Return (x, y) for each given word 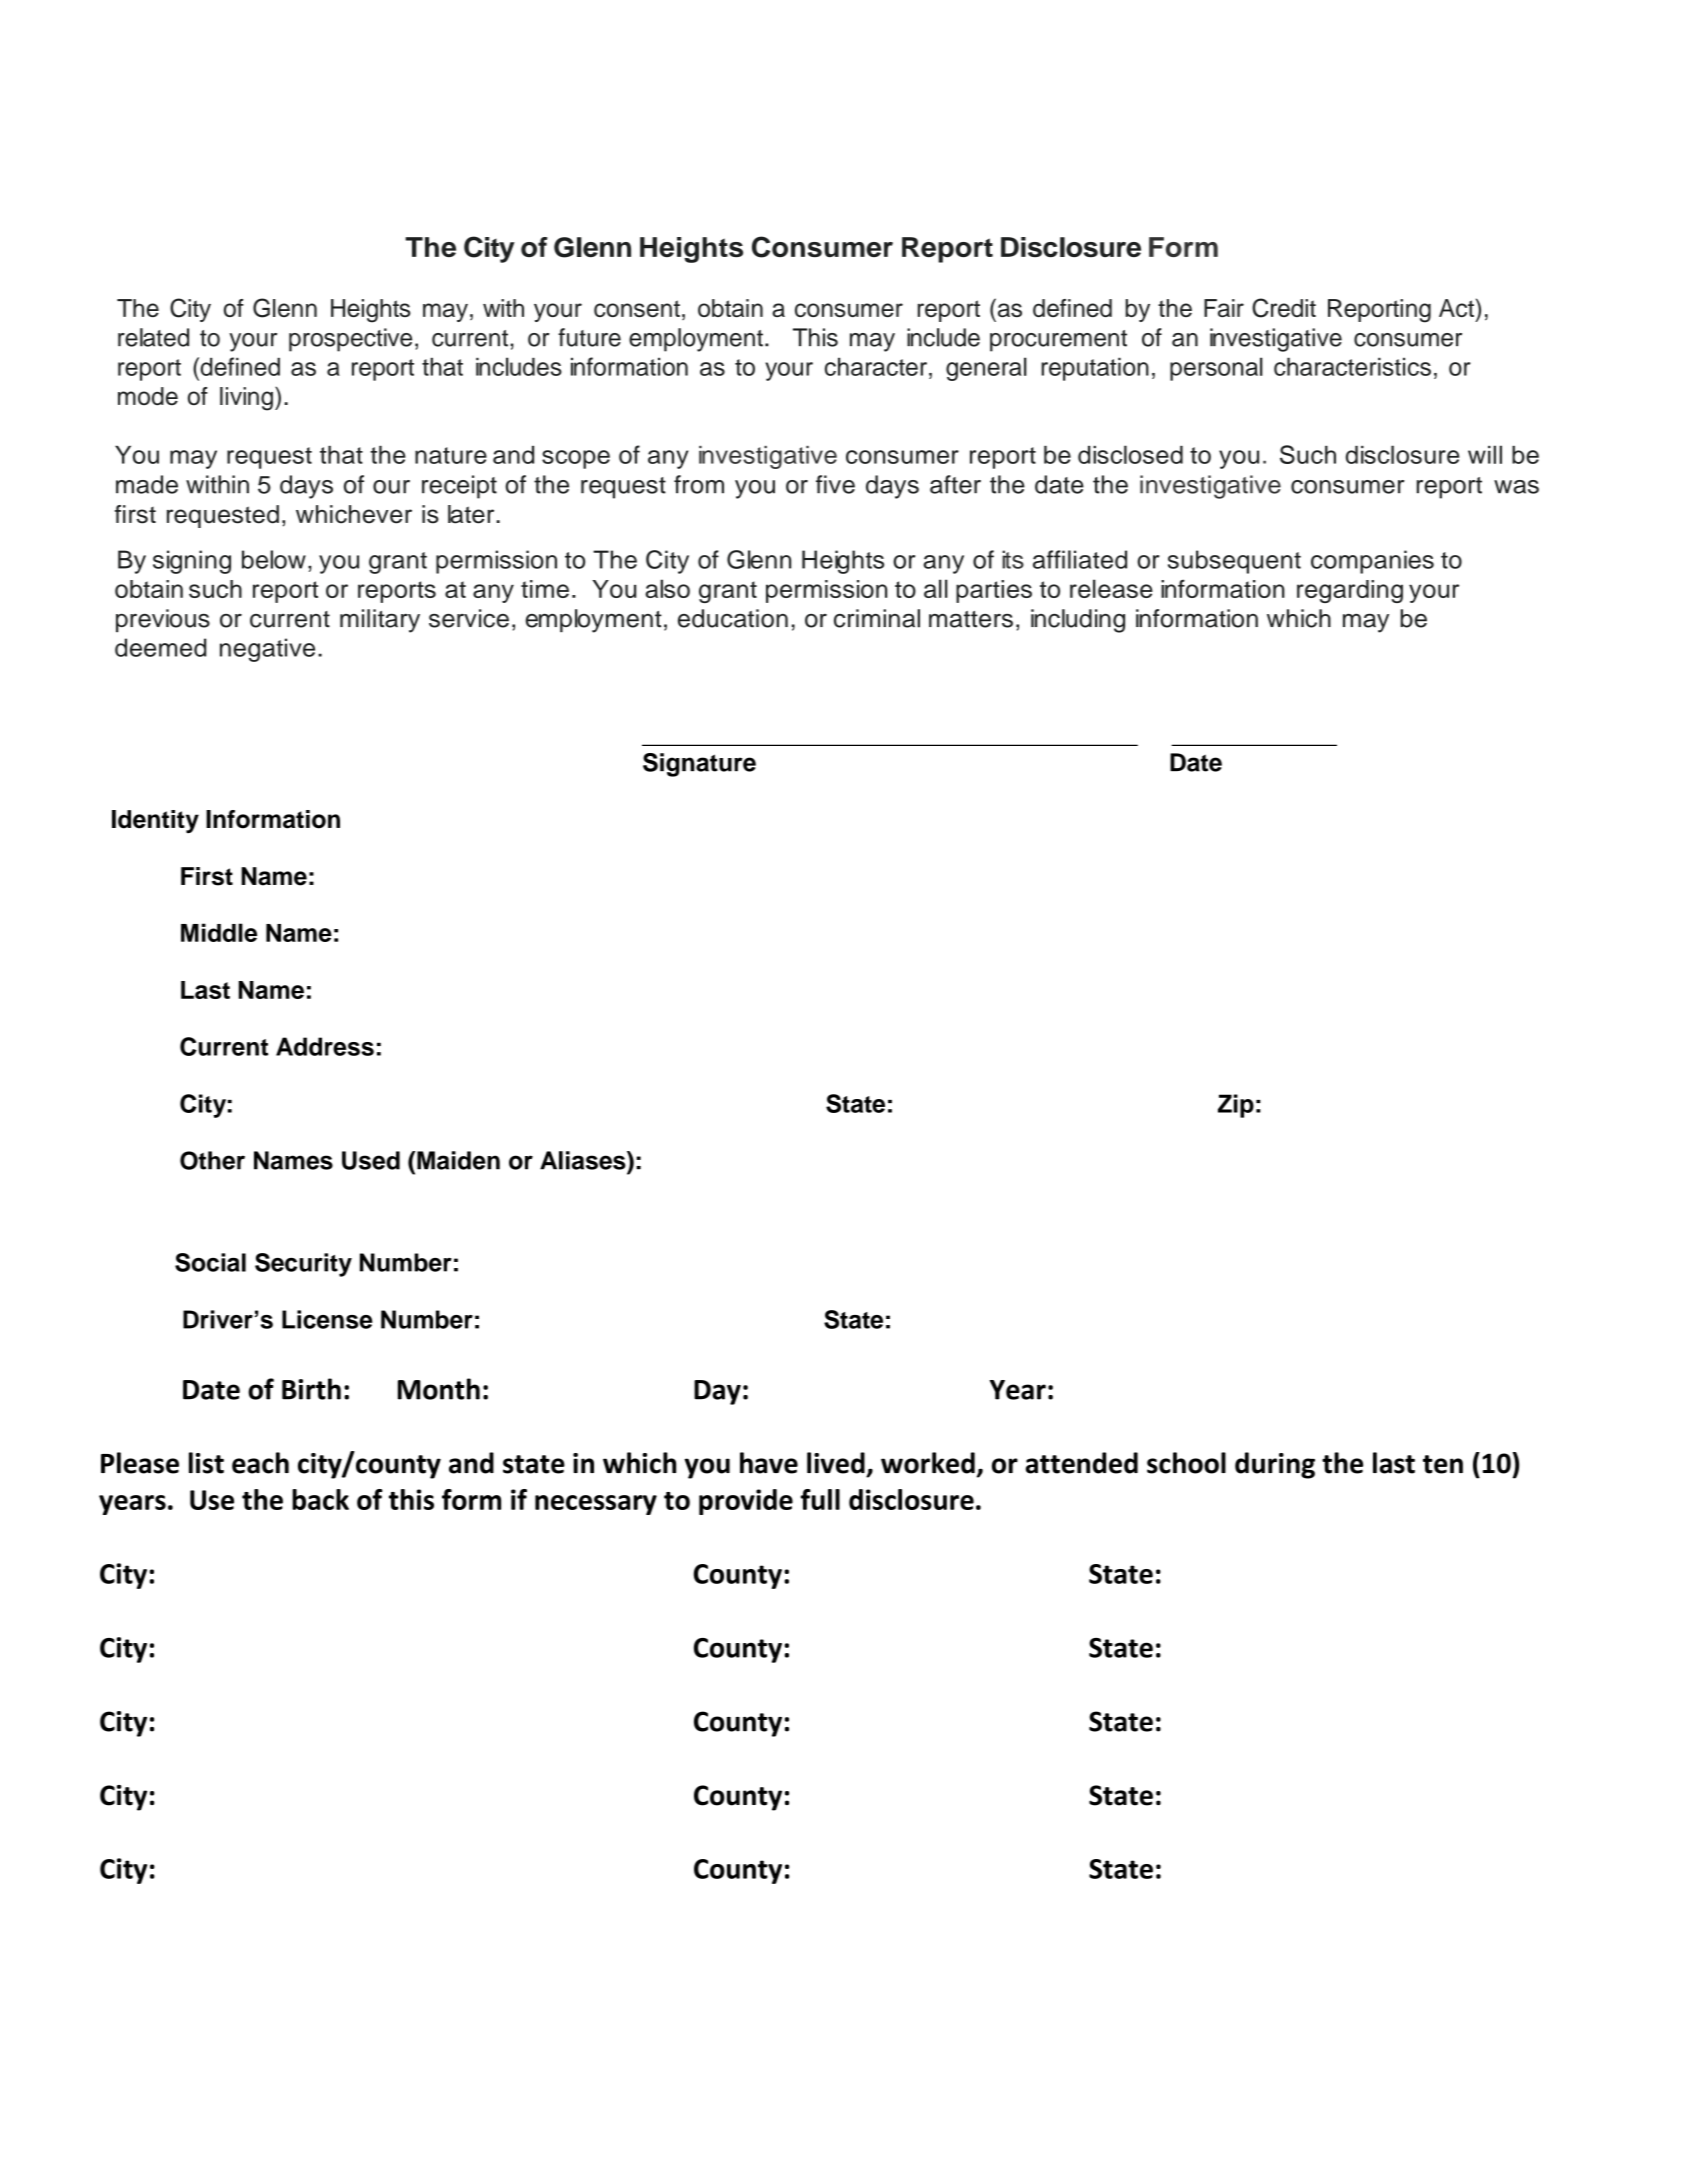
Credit (1284, 308)
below (274, 559)
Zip (1236, 1106)
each (260, 1463)
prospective (350, 340)
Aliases (584, 1160)
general (986, 369)
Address (325, 1046)
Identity (155, 821)
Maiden (458, 1160)
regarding (1350, 591)
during (1275, 1465)
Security (303, 1265)
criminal (877, 618)
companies (1372, 562)
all (936, 588)
